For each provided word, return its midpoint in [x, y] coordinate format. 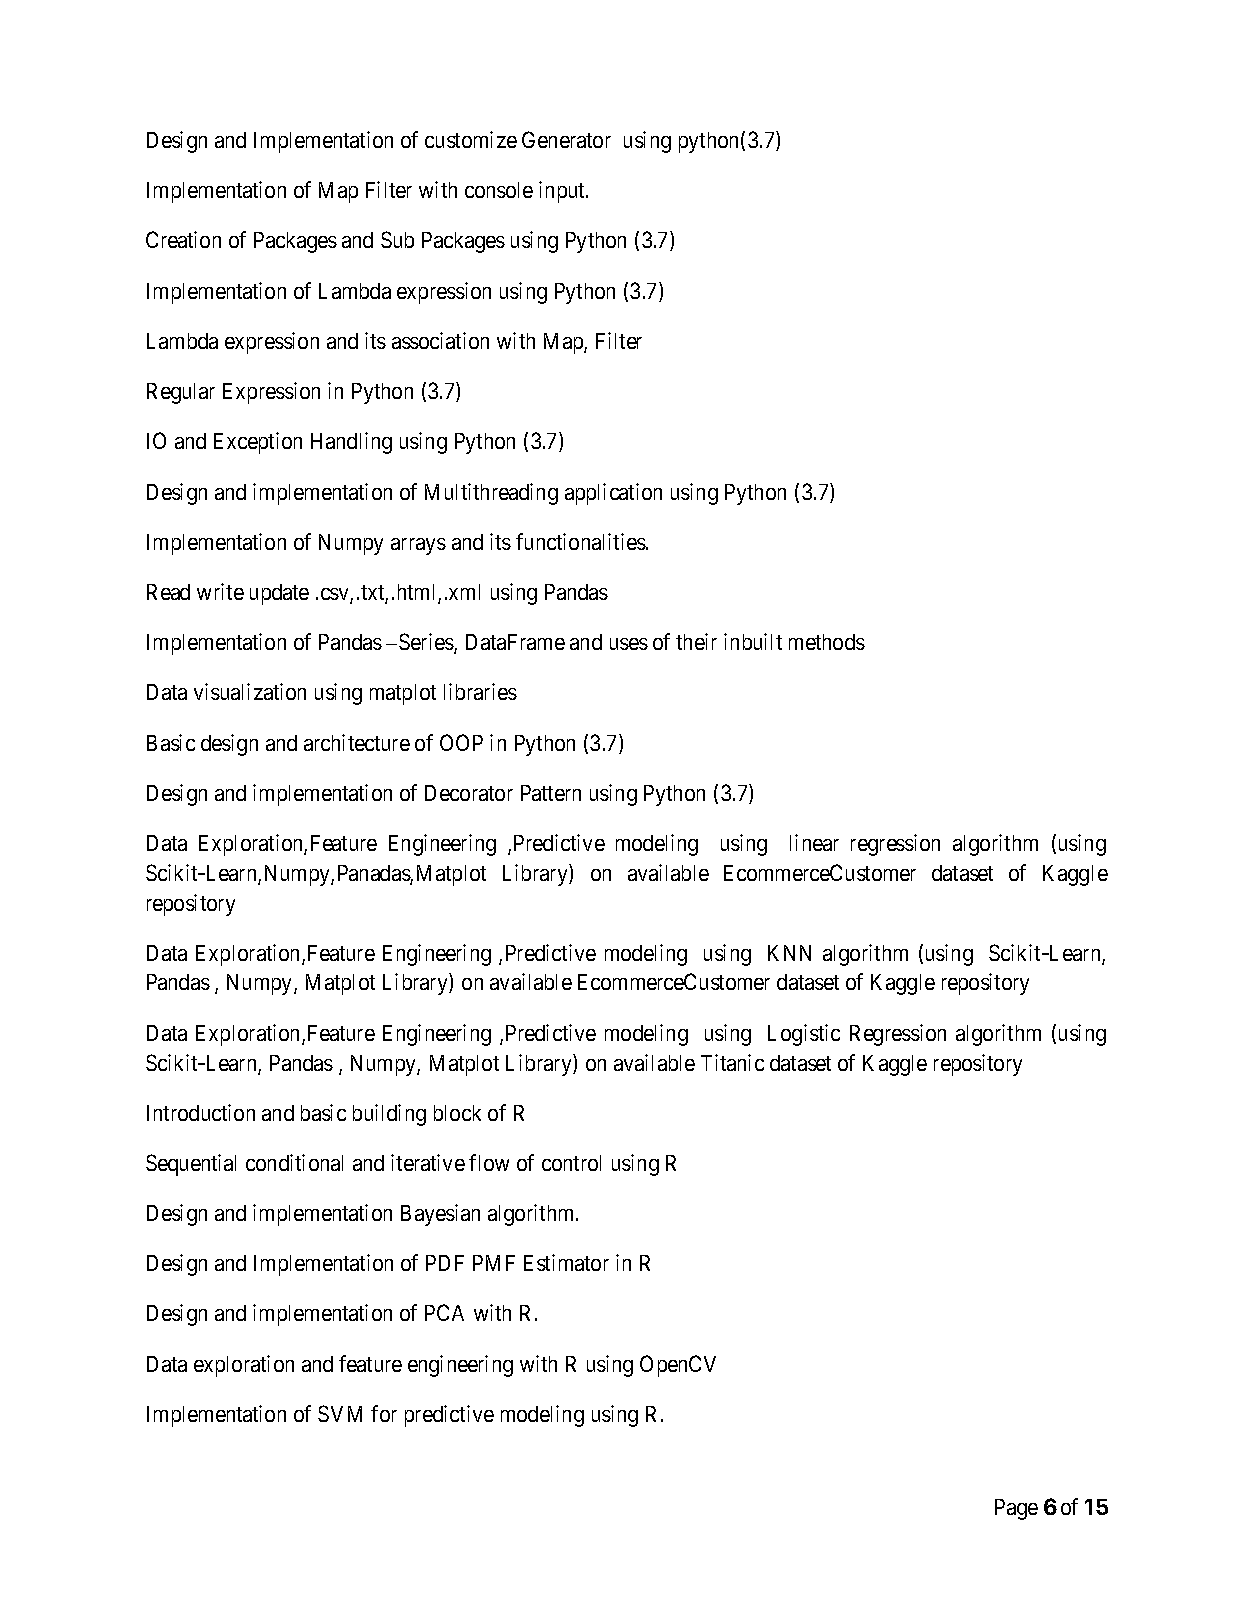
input [563, 192]
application [613, 494]
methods [827, 642]
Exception [258, 443]
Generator [566, 139]
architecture [357, 742]
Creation [183, 239]
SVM [340, 1413]
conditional [294, 1162]
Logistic [804, 1035]
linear [814, 842]
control [571, 1163]
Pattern [551, 793]
